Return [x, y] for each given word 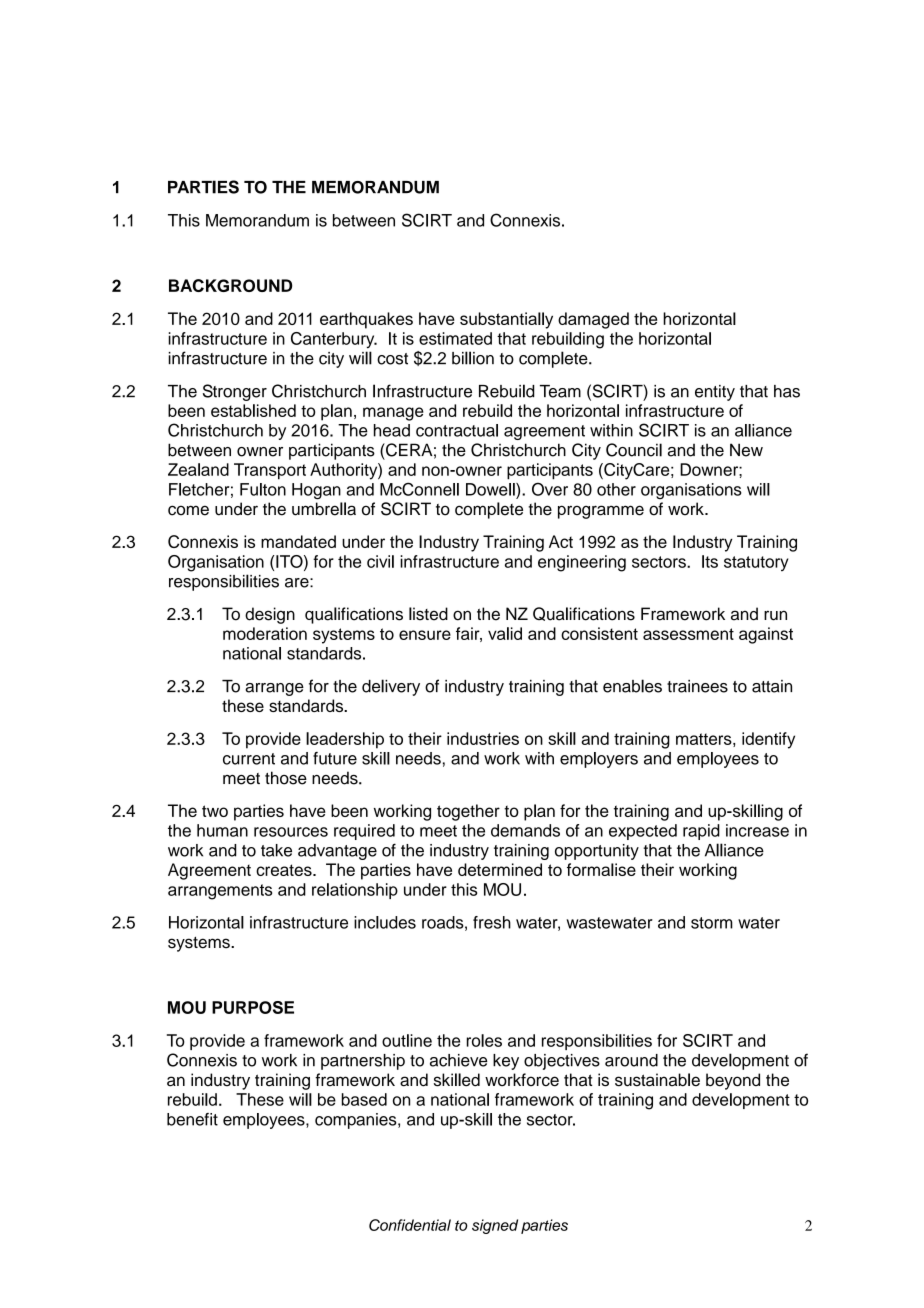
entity [715, 393]
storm [712, 923]
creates [285, 870]
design [270, 615]
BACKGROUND [230, 285]
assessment [688, 634]
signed [495, 1226]
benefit [192, 1119]
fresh [492, 922]
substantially [506, 320]
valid [505, 633]
